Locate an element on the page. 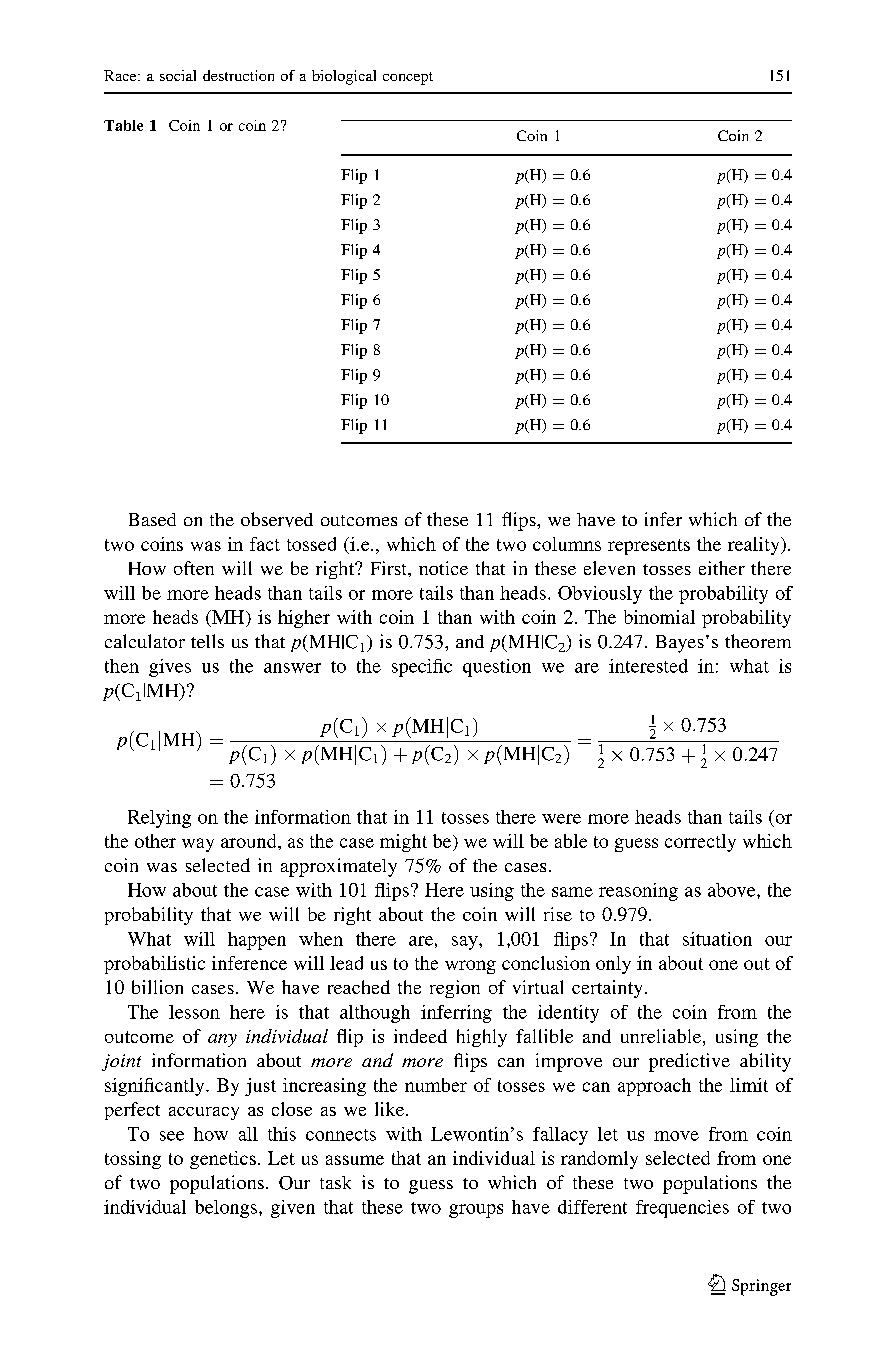  biological is located at coordinates (344, 77).
